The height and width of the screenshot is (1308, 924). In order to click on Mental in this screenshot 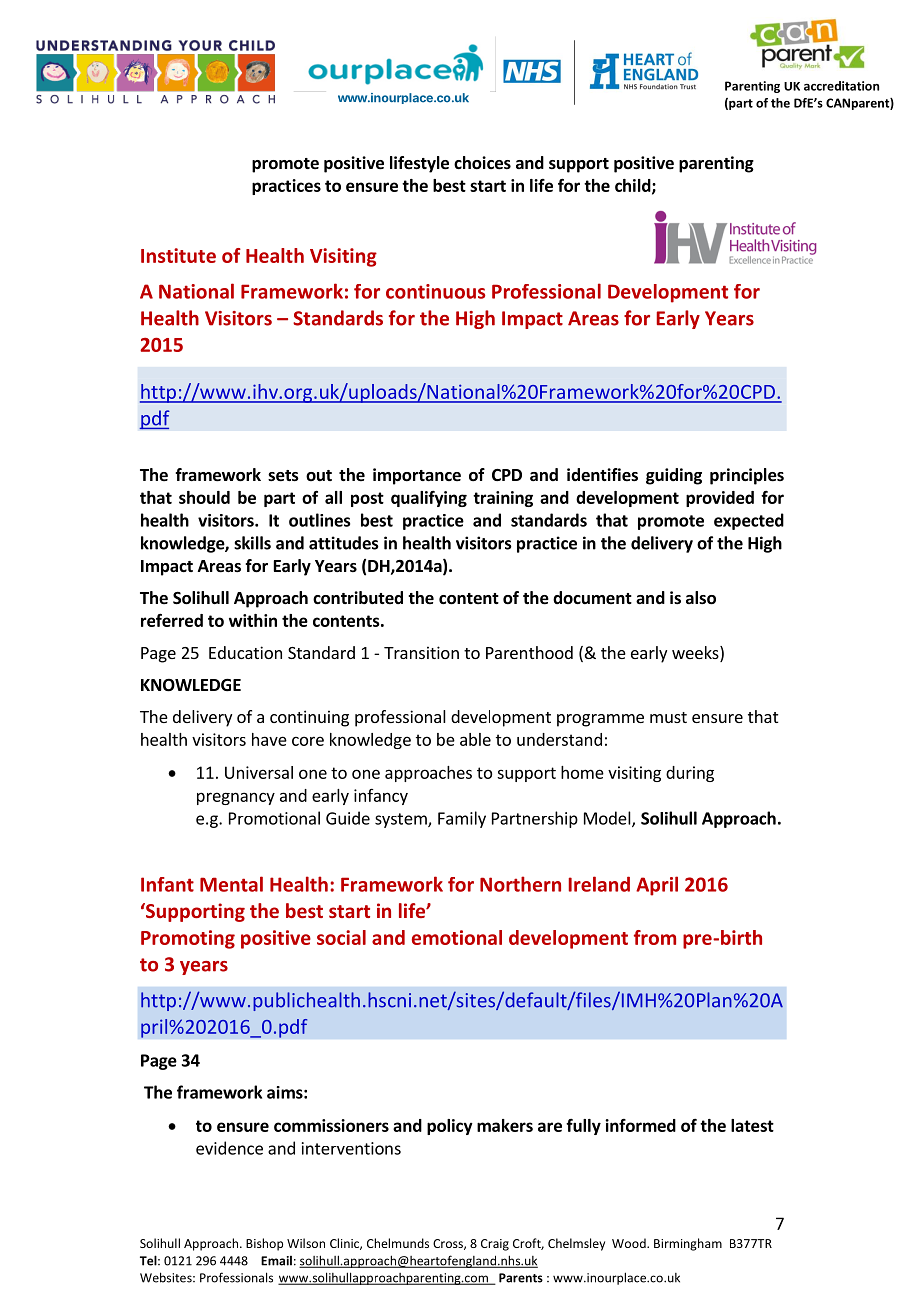, I will do `click(231, 884)`.
